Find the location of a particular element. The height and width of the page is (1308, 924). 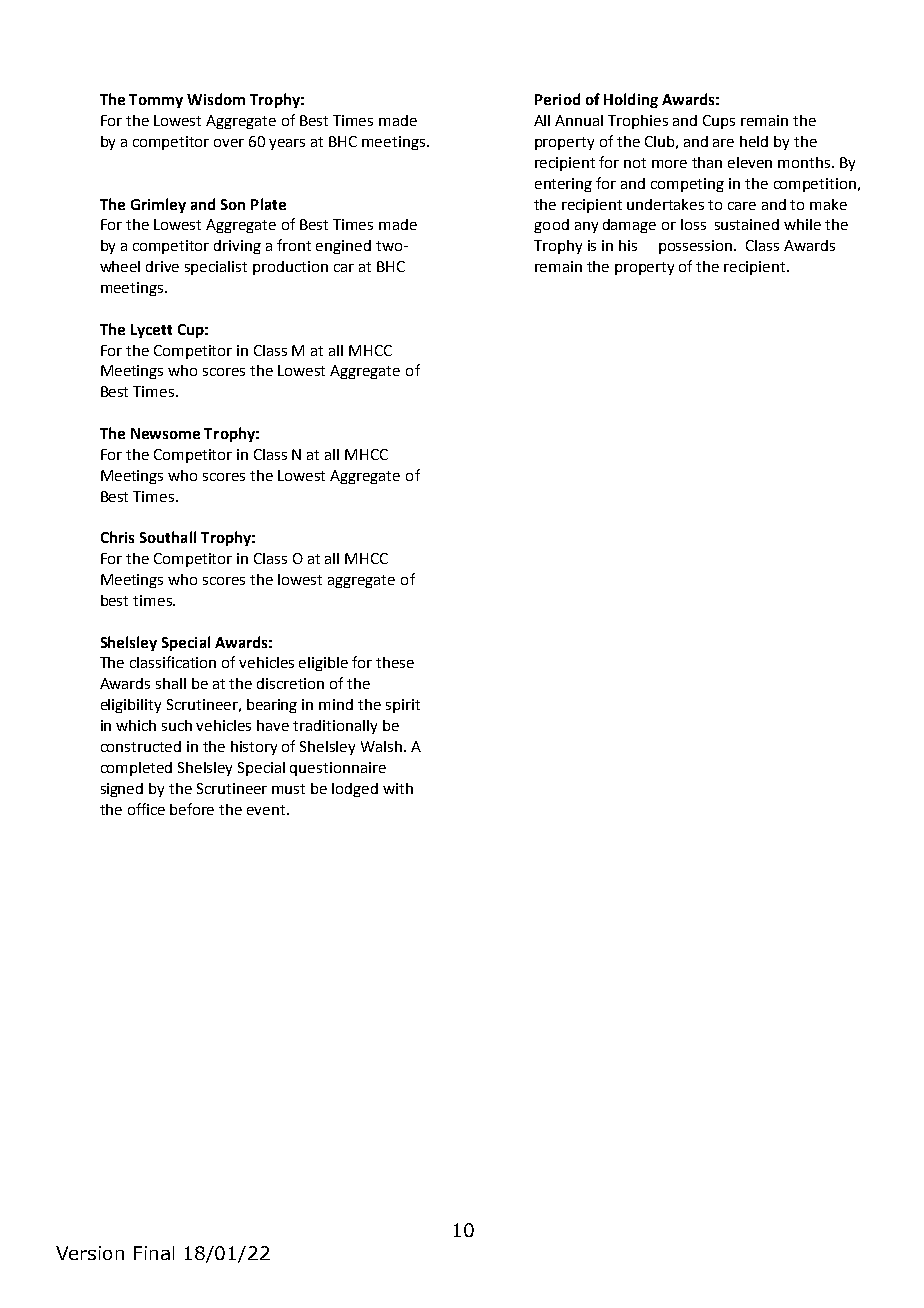

Tommy is located at coordinates (156, 101).
